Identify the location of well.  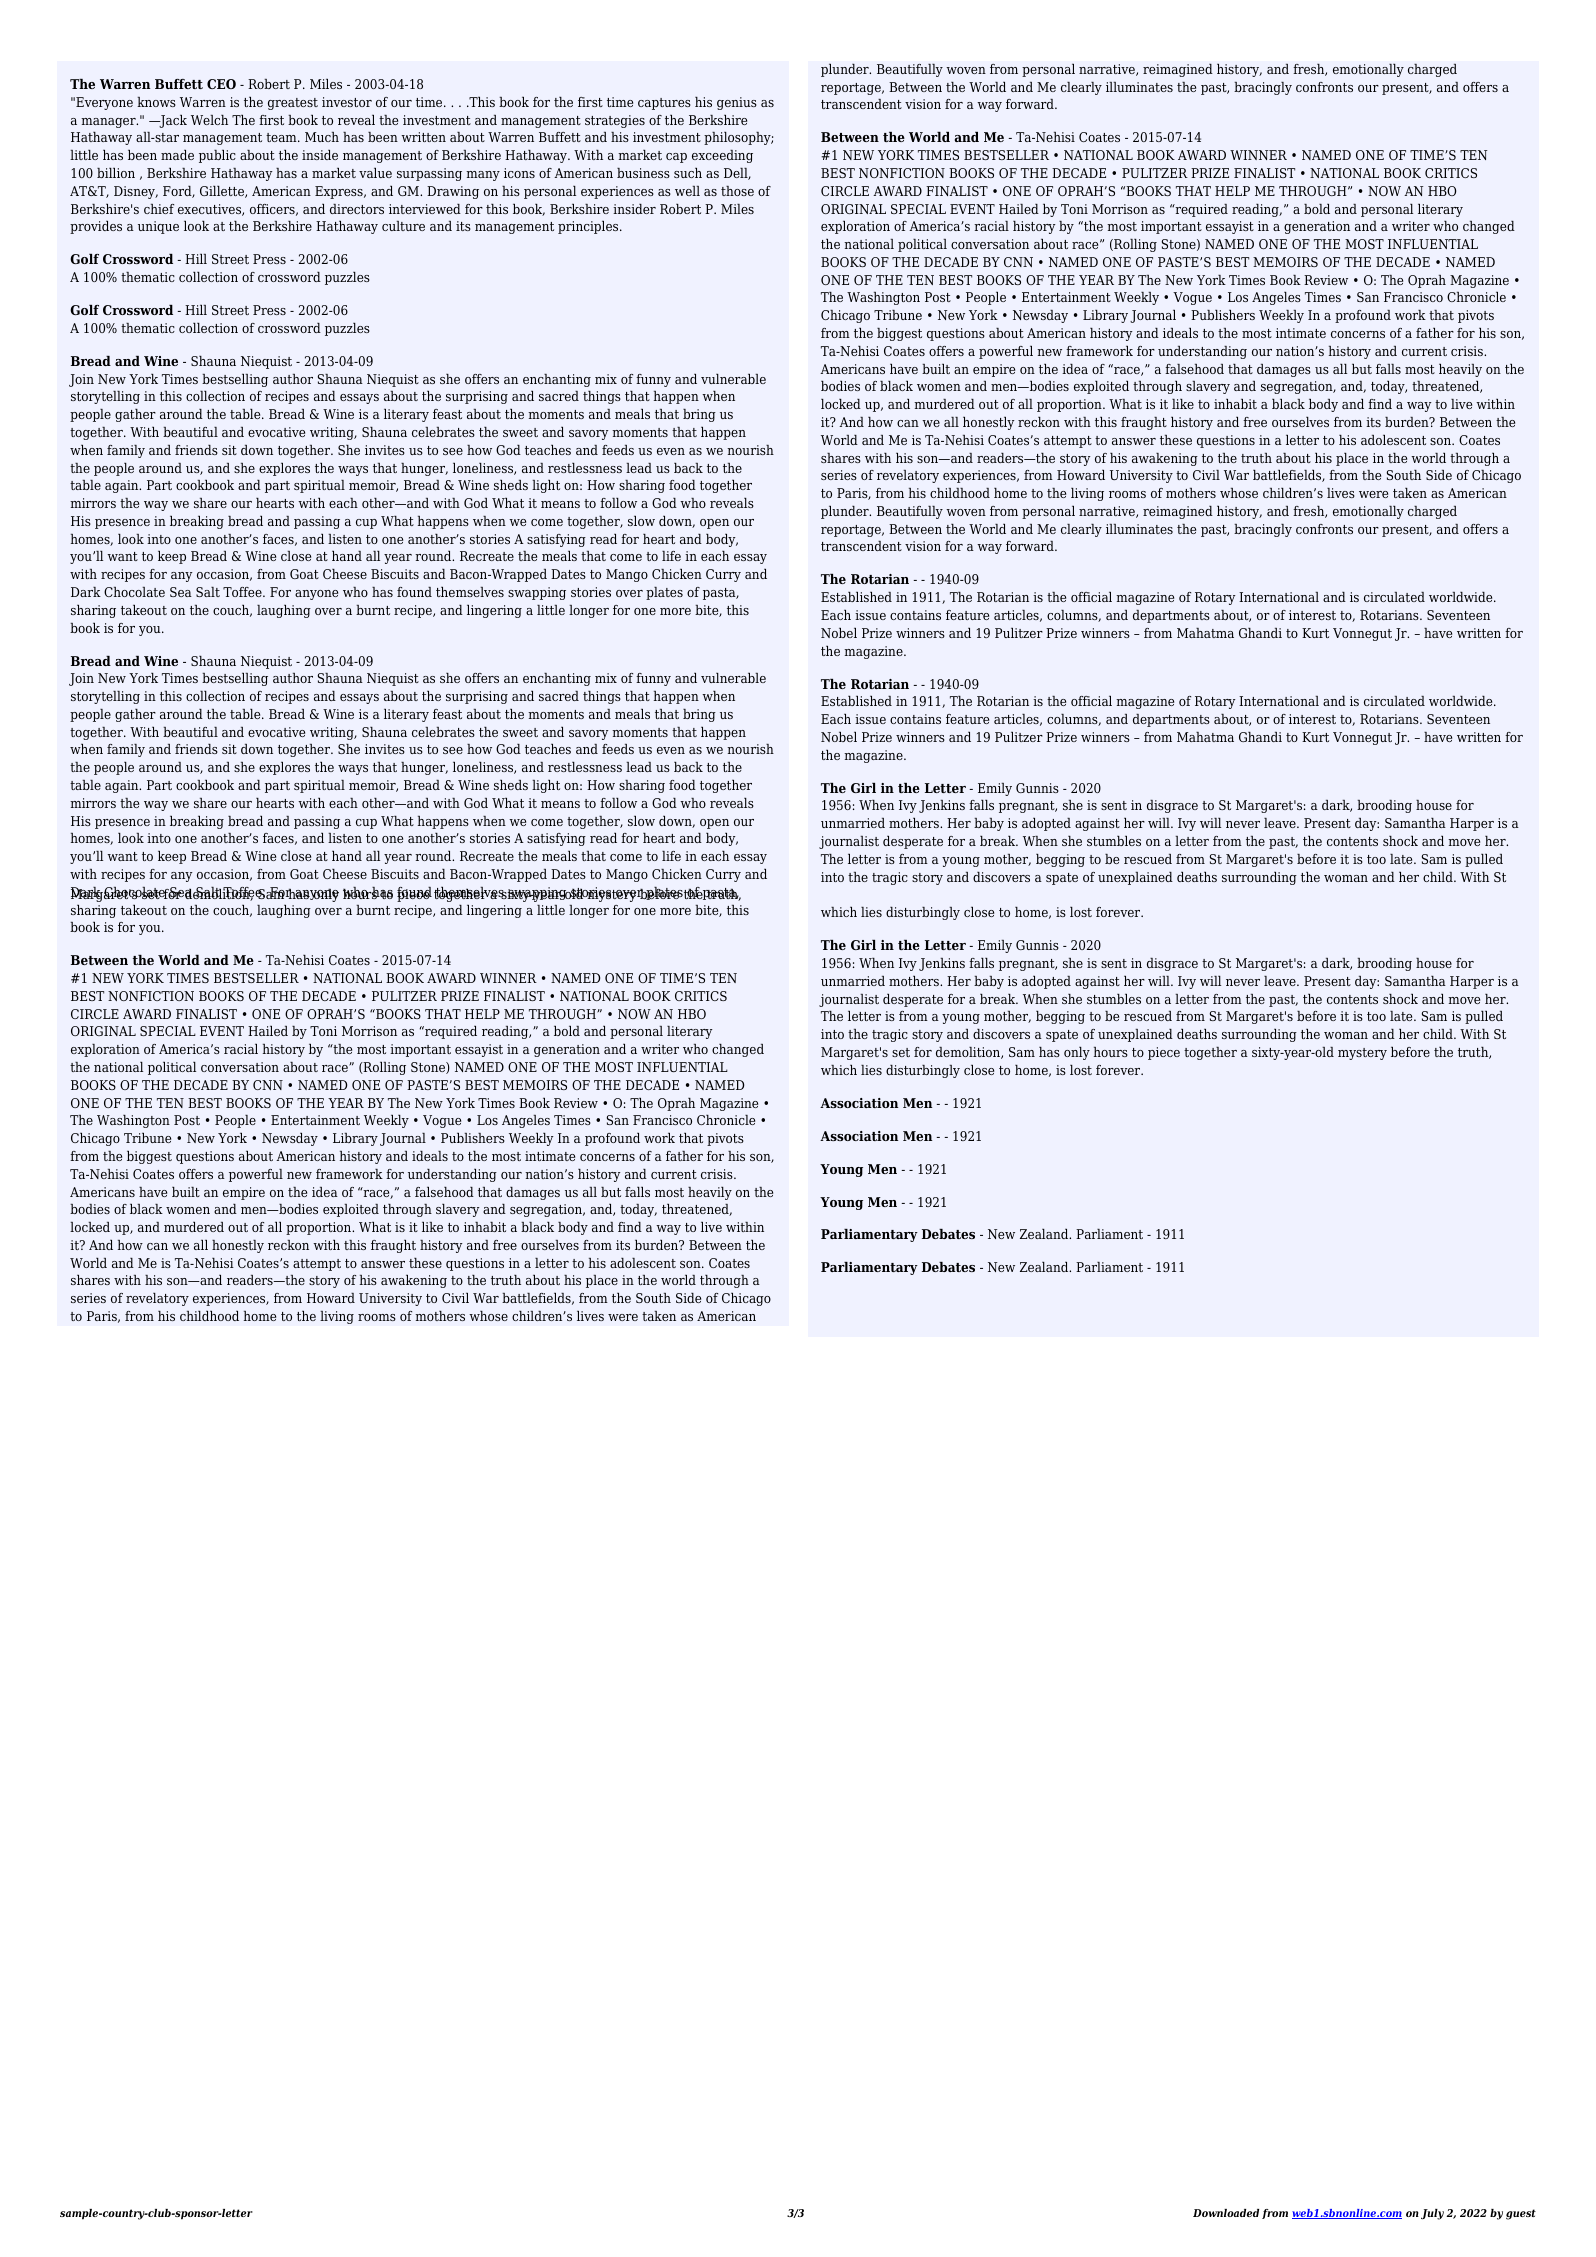
(687, 191).
